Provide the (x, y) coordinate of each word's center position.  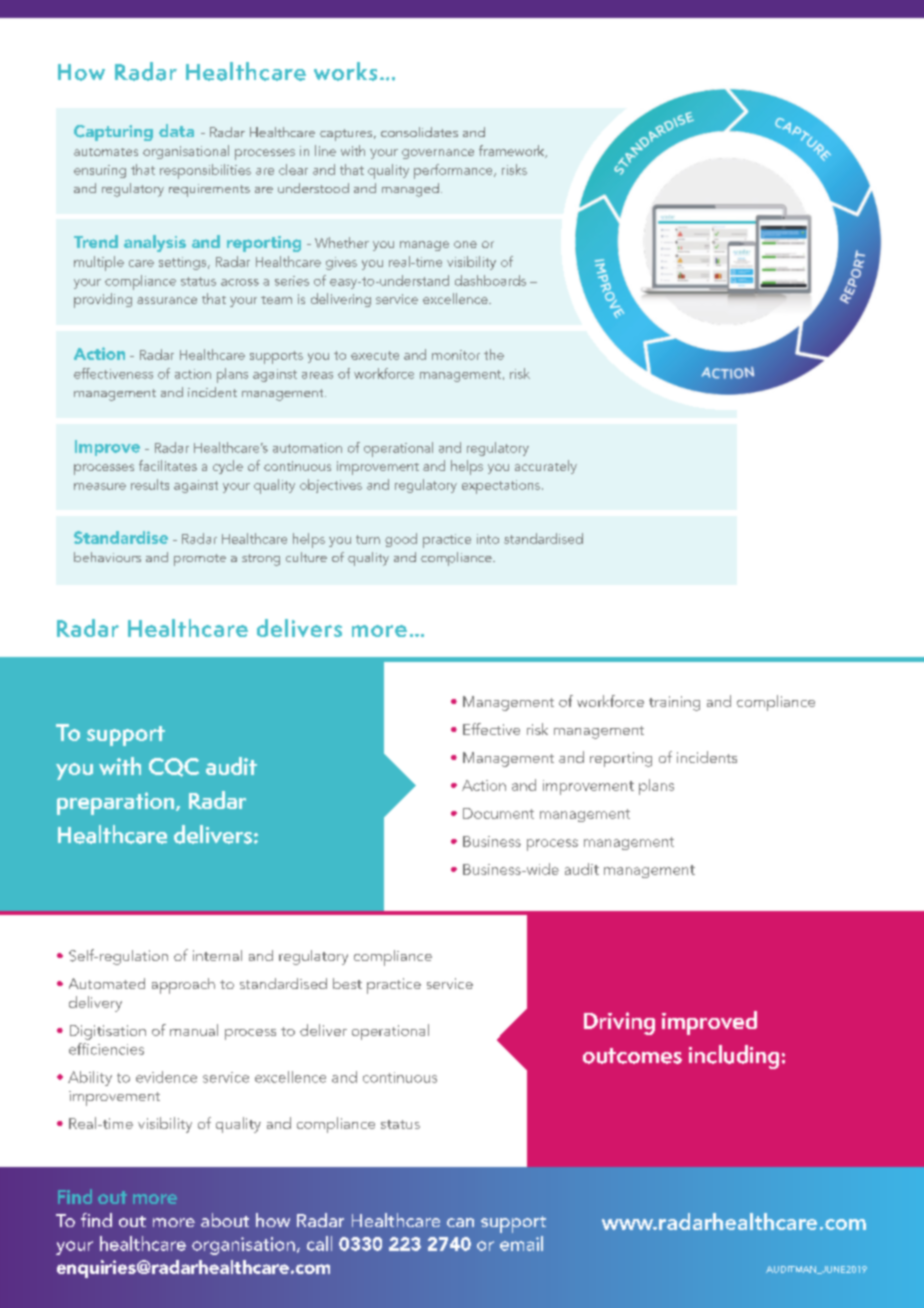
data (176, 130)
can (460, 1222)
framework (513, 151)
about (225, 1220)
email (521, 1243)
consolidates (419, 132)
